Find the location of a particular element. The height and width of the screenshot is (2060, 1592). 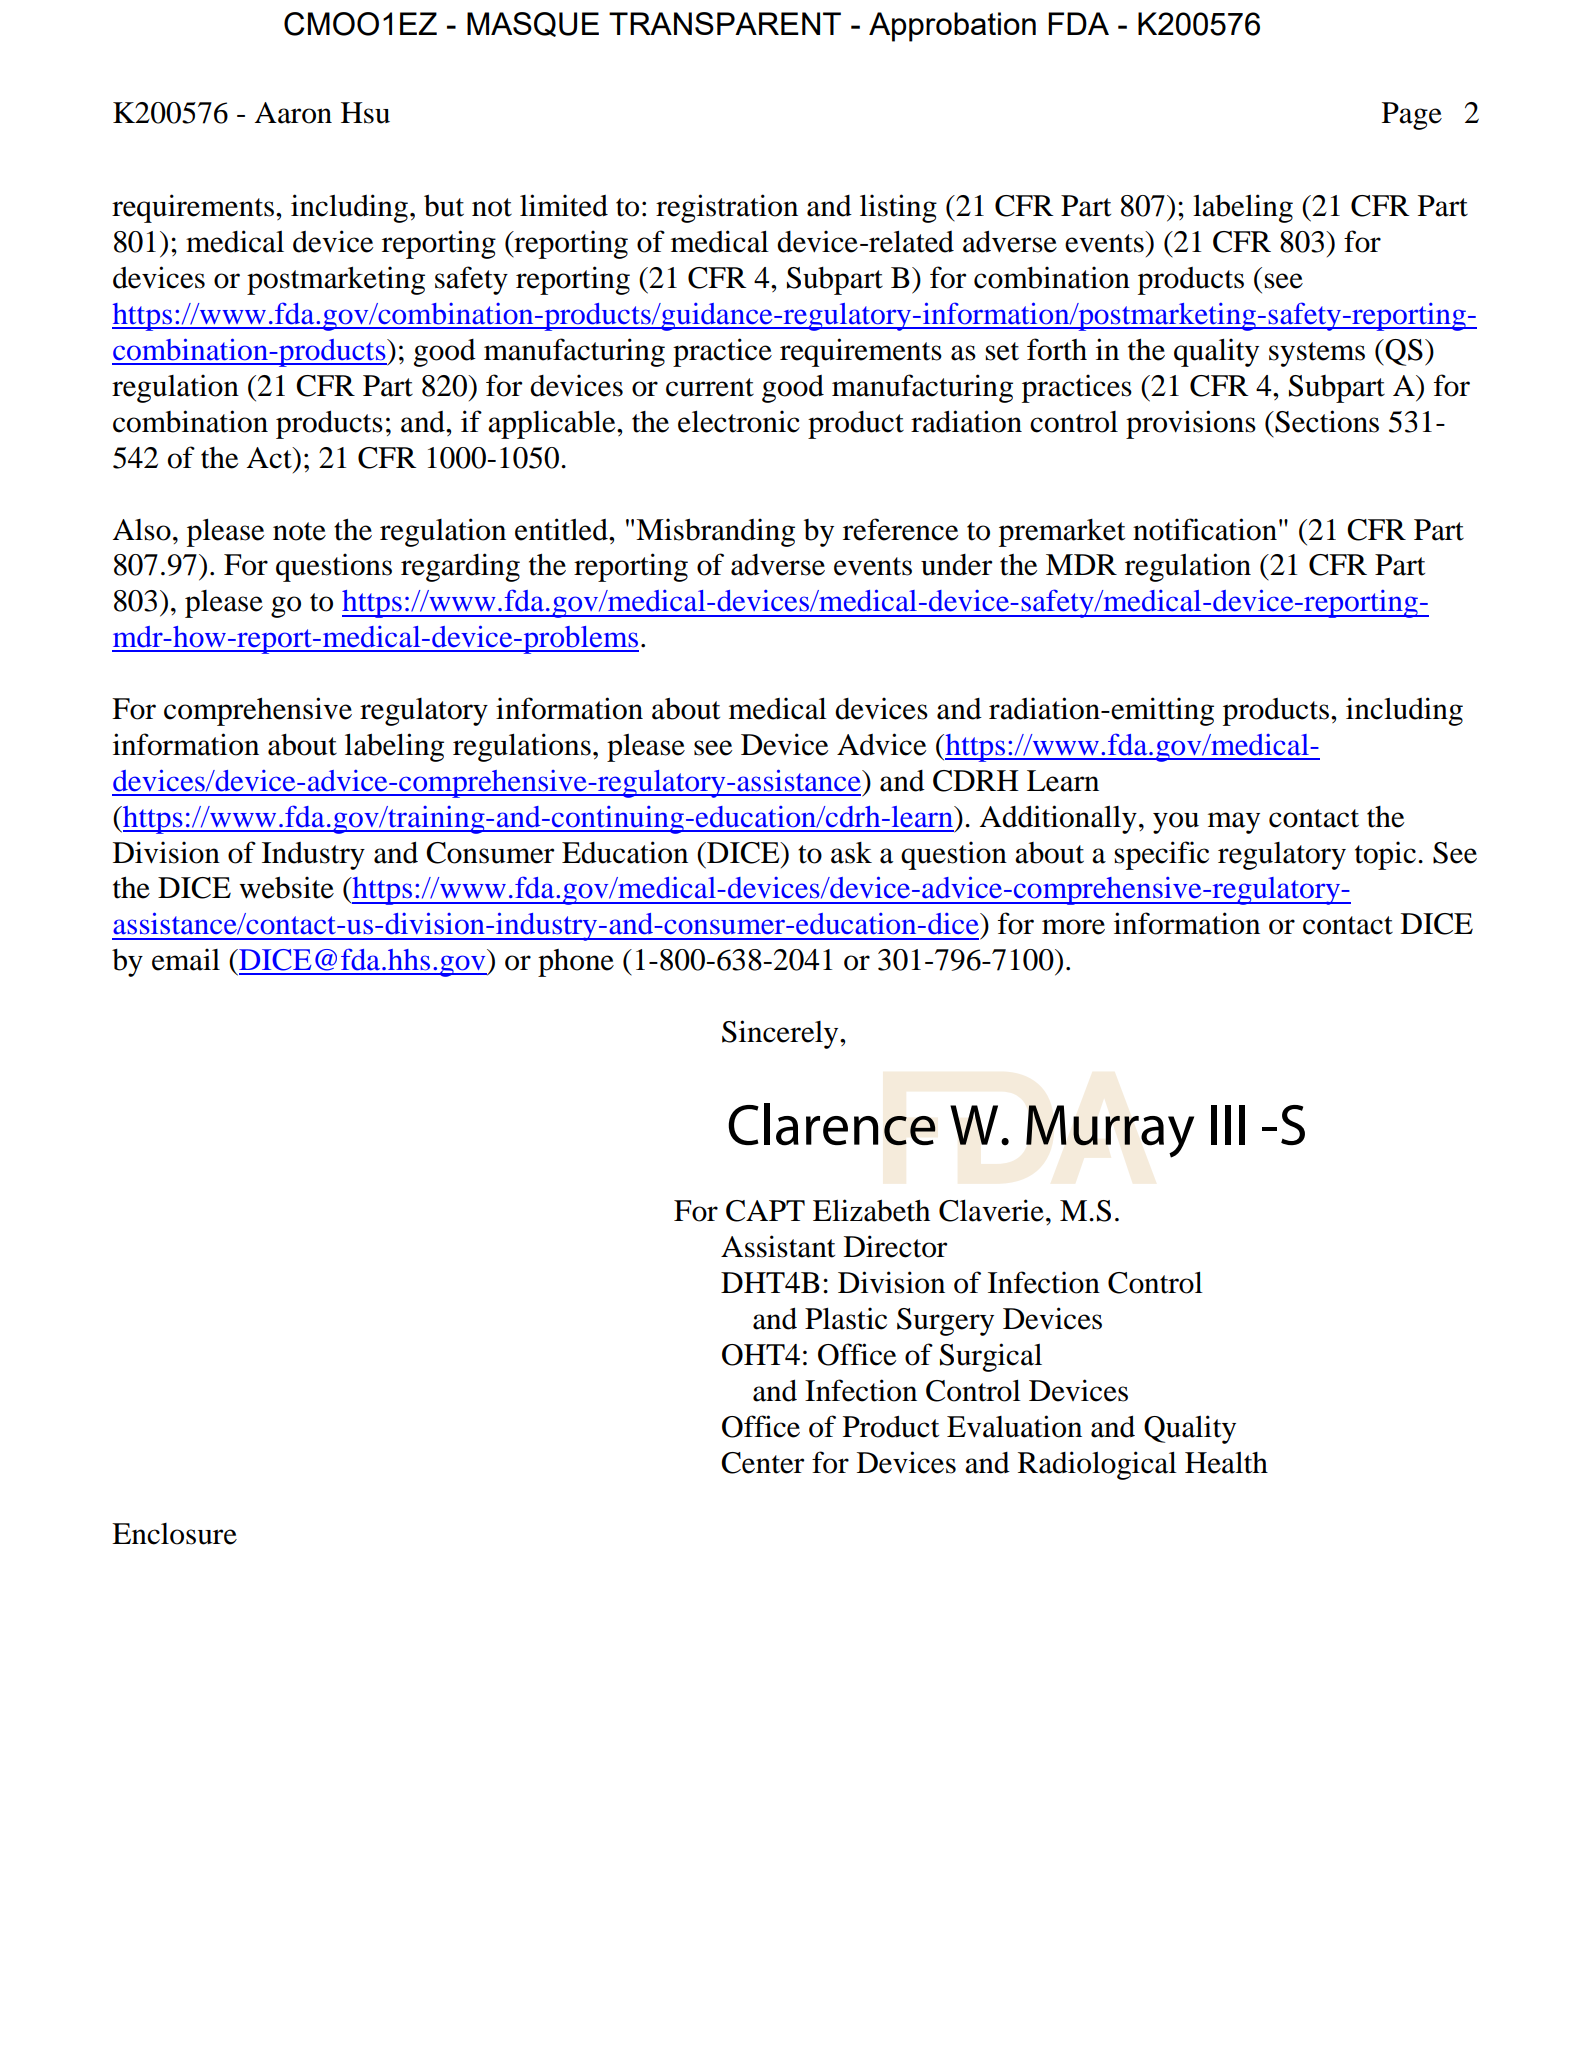

may is located at coordinates (1234, 823).
